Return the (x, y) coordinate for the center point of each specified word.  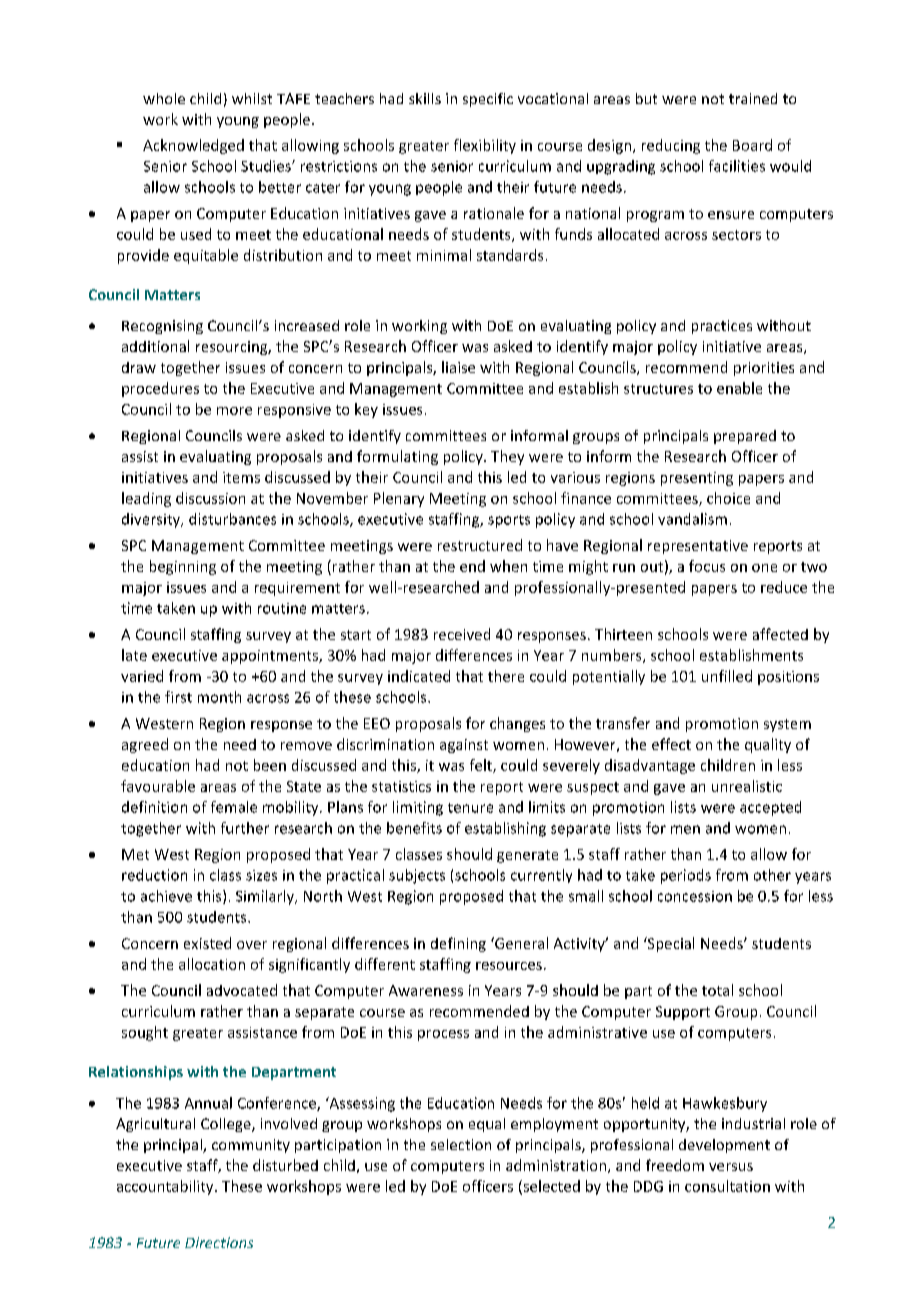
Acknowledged (193, 146)
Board (752, 145)
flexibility (485, 146)
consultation (727, 1186)
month (219, 697)
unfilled (727, 676)
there (506, 676)
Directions (219, 1242)
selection (461, 1144)
